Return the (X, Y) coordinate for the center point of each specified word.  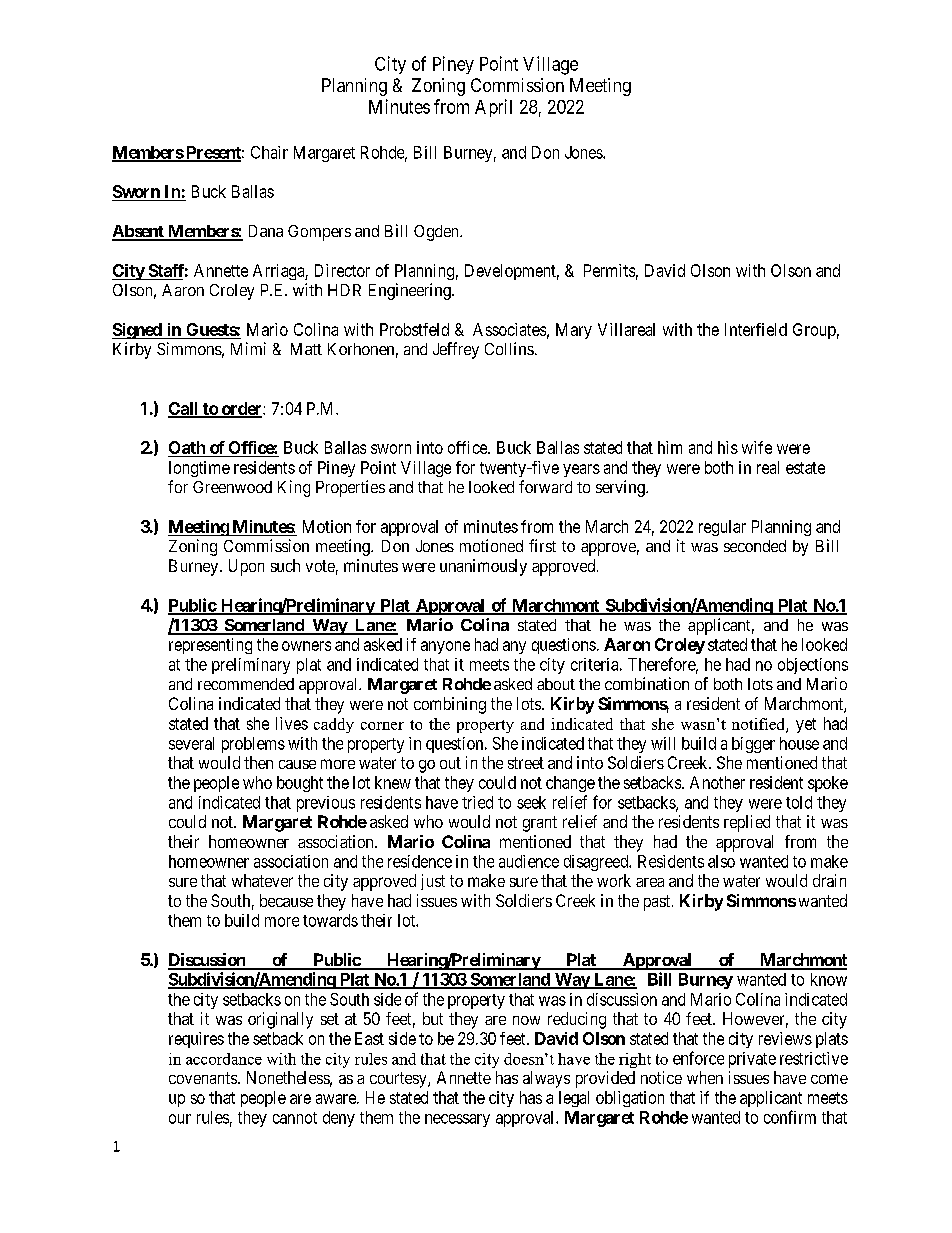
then (258, 762)
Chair (269, 152)
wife (757, 447)
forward (545, 486)
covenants (203, 1078)
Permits (609, 270)
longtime (199, 469)
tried (477, 802)
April (493, 108)
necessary (457, 1120)
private (752, 1060)
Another (717, 782)
